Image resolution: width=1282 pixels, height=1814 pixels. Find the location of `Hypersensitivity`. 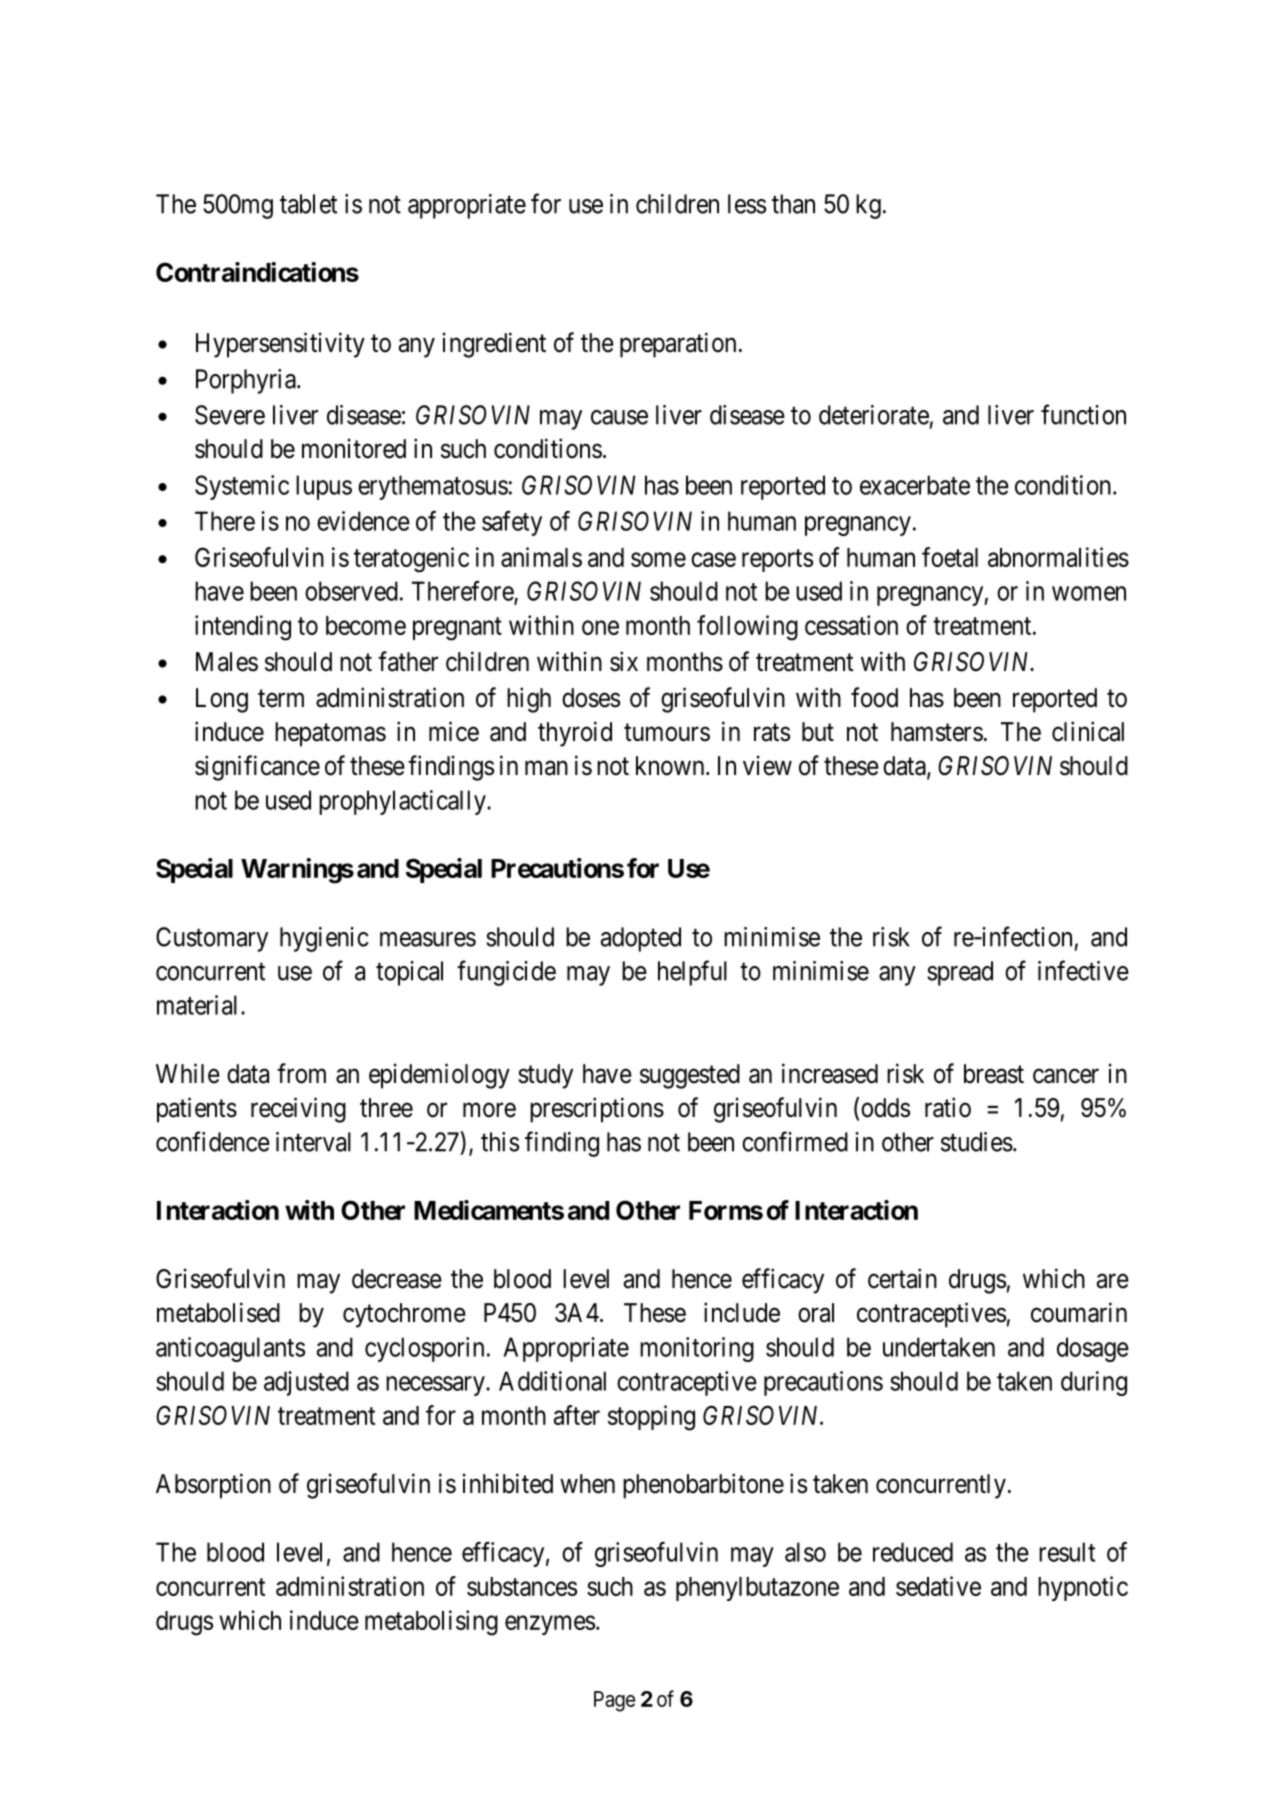

Hypersensitivity is located at coordinates (280, 345).
